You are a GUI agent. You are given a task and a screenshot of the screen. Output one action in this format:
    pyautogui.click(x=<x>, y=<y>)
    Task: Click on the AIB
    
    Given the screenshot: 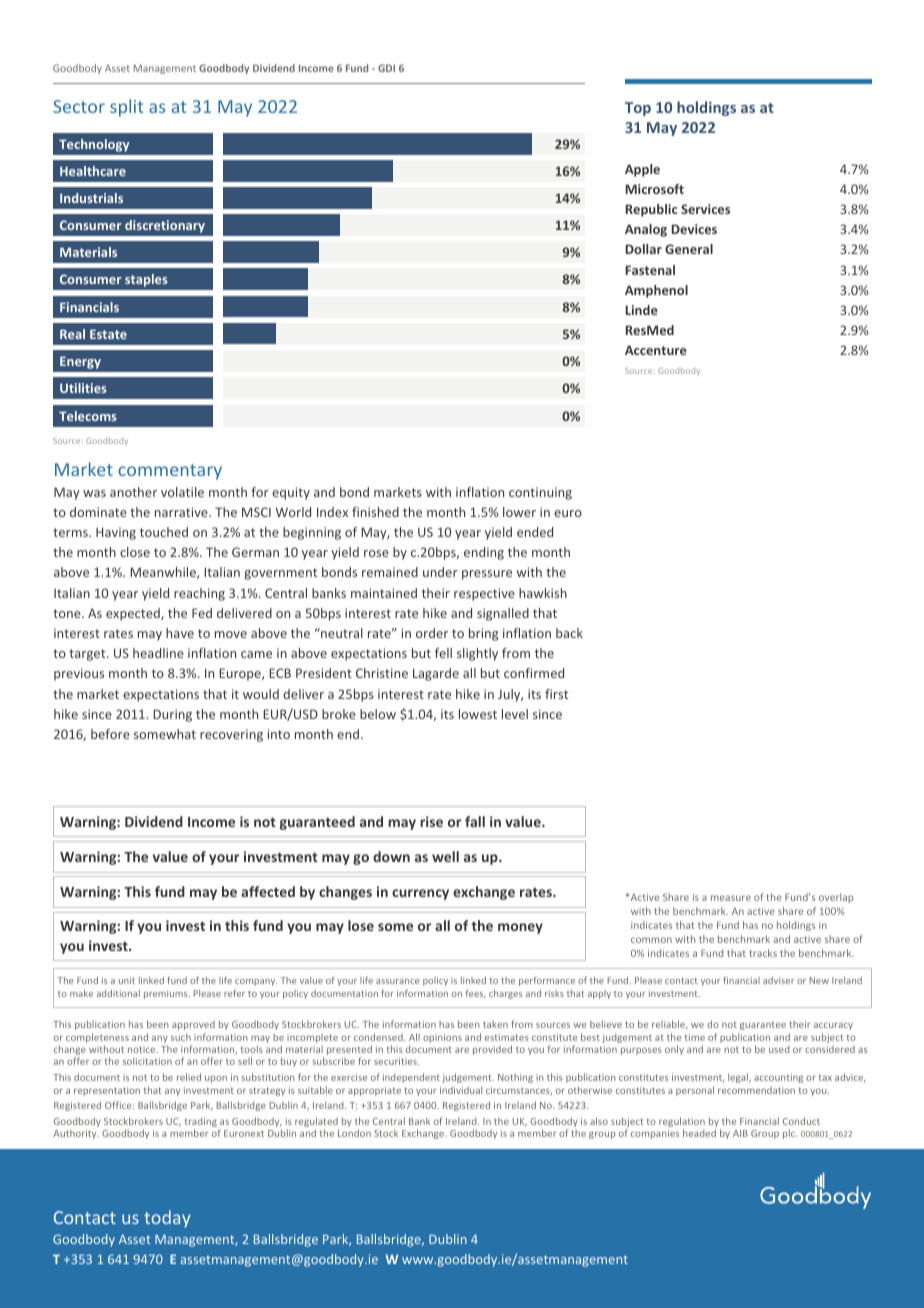 What is the action you would take?
    pyautogui.click(x=740, y=1133)
